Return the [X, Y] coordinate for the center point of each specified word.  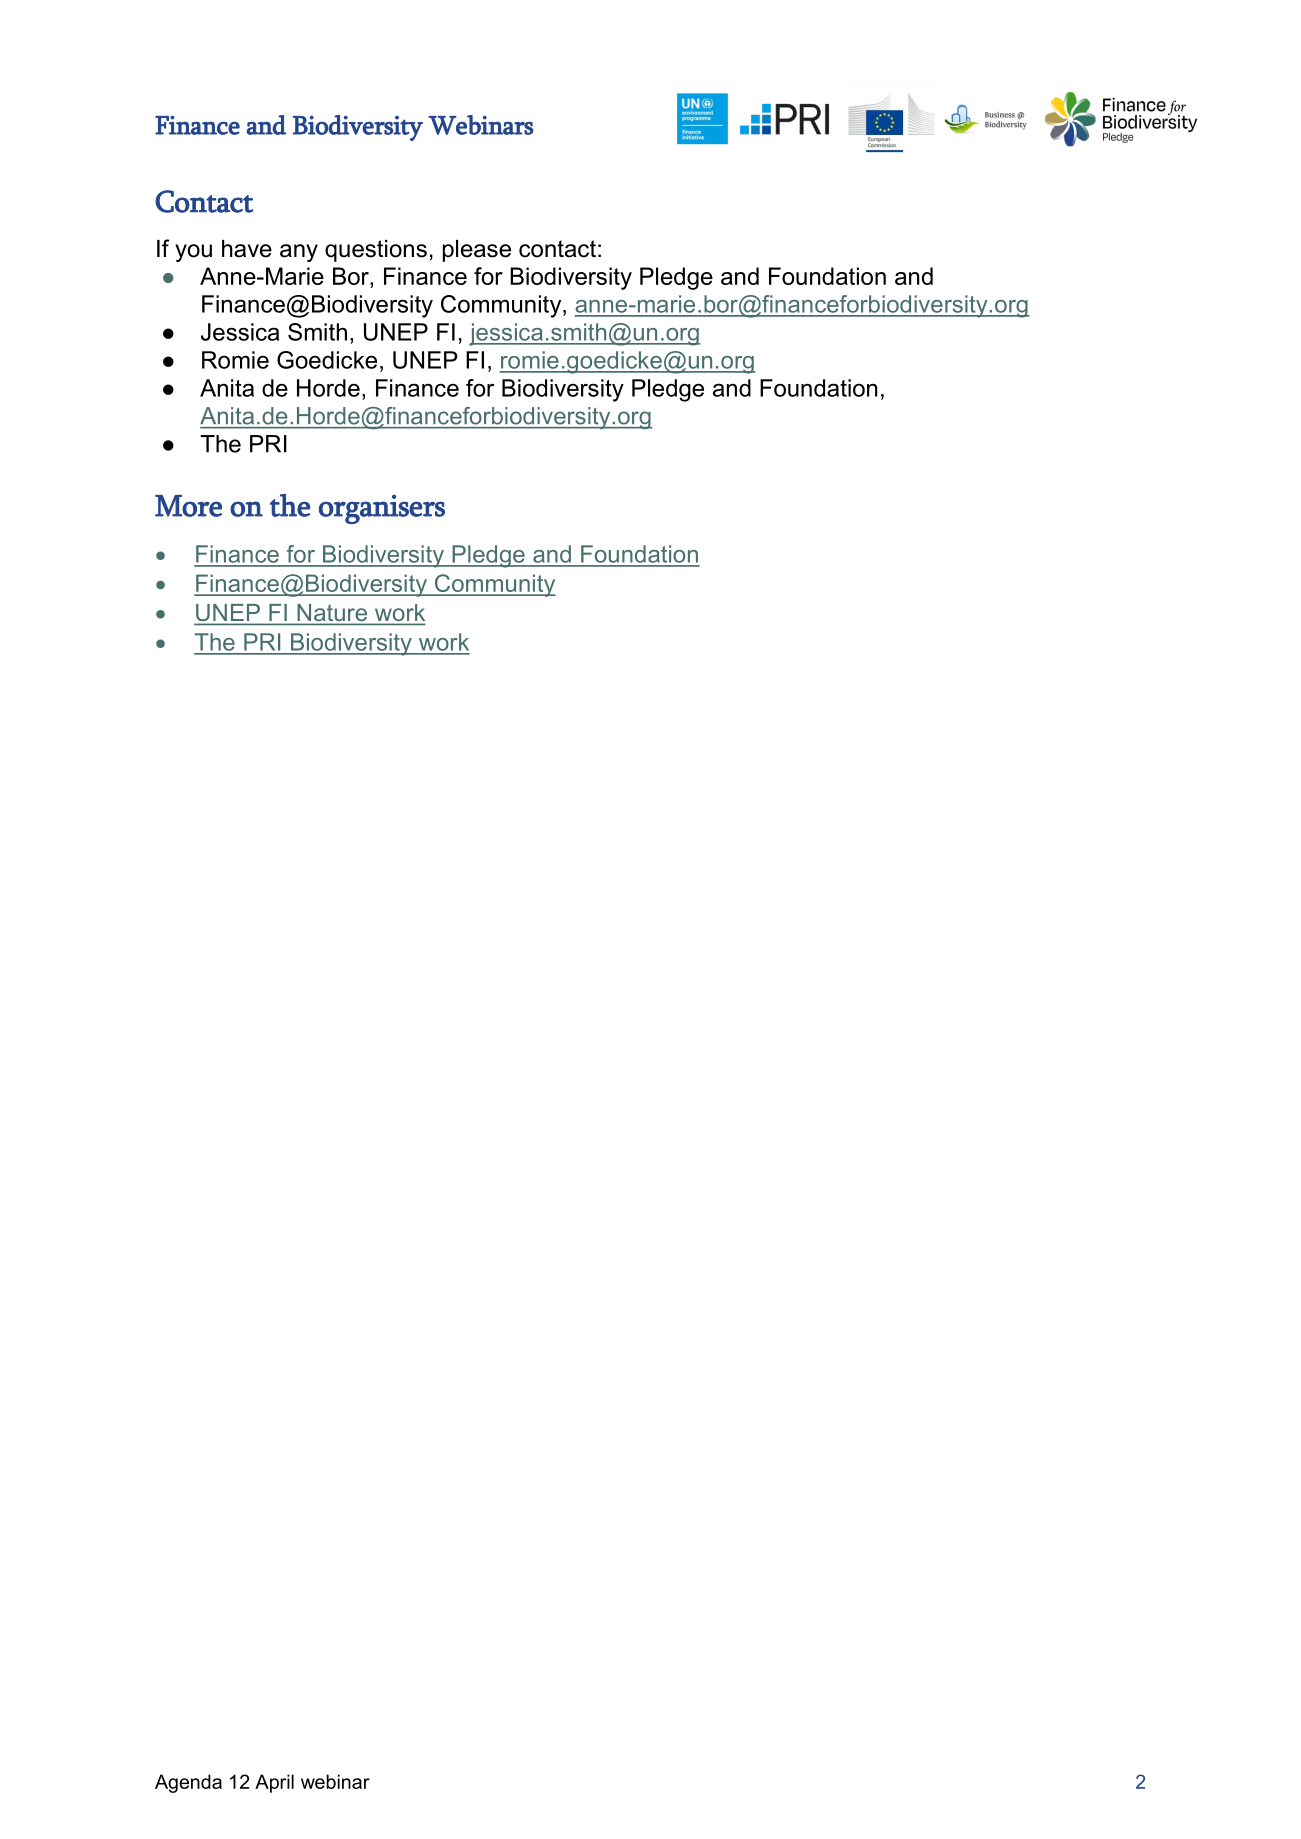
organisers [382, 509]
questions [376, 251]
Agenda [188, 1783]
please [477, 251]
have [247, 249]
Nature [332, 612]
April [274, 1783]
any [299, 253]
